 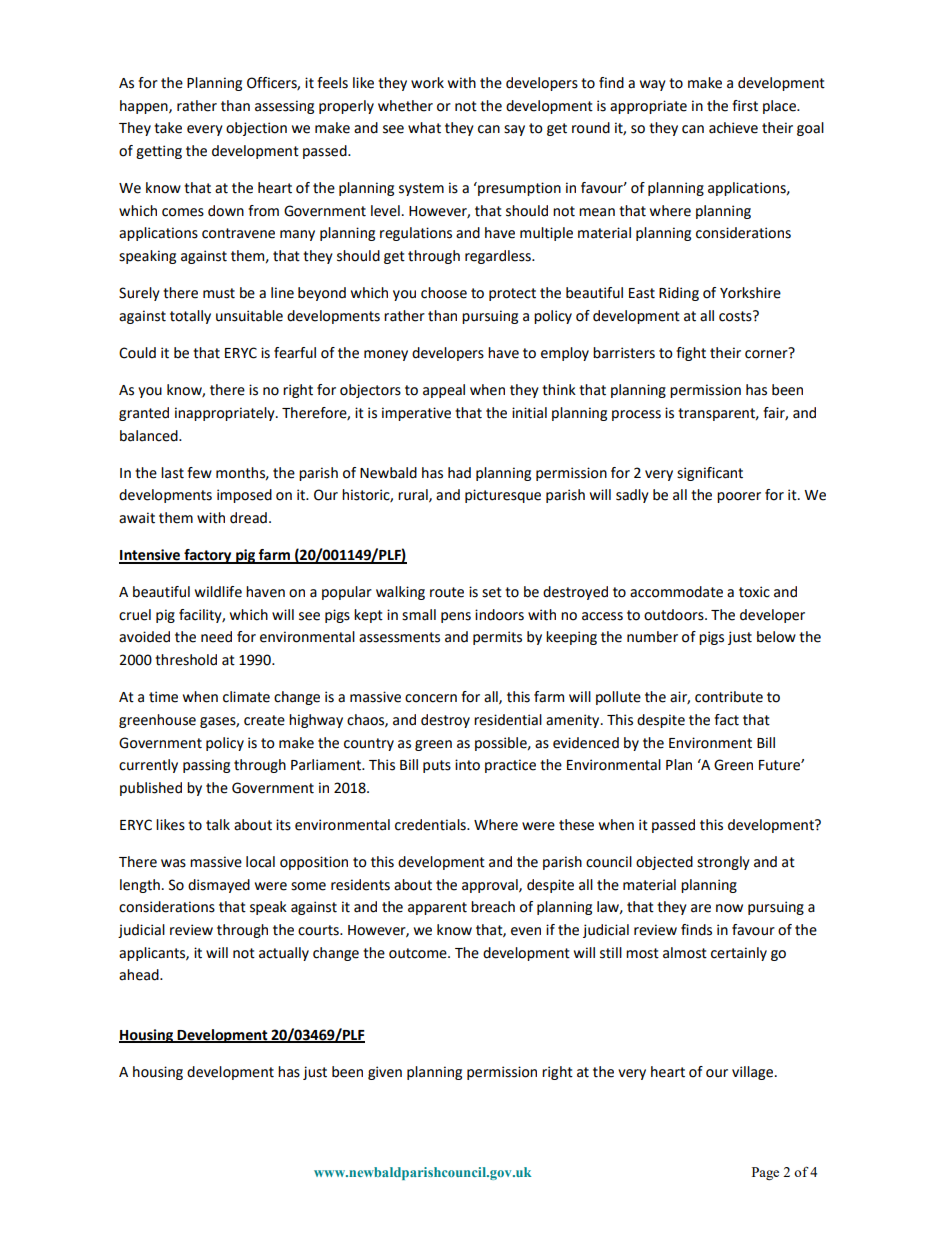 I want to click on say, so click(x=514, y=130).
